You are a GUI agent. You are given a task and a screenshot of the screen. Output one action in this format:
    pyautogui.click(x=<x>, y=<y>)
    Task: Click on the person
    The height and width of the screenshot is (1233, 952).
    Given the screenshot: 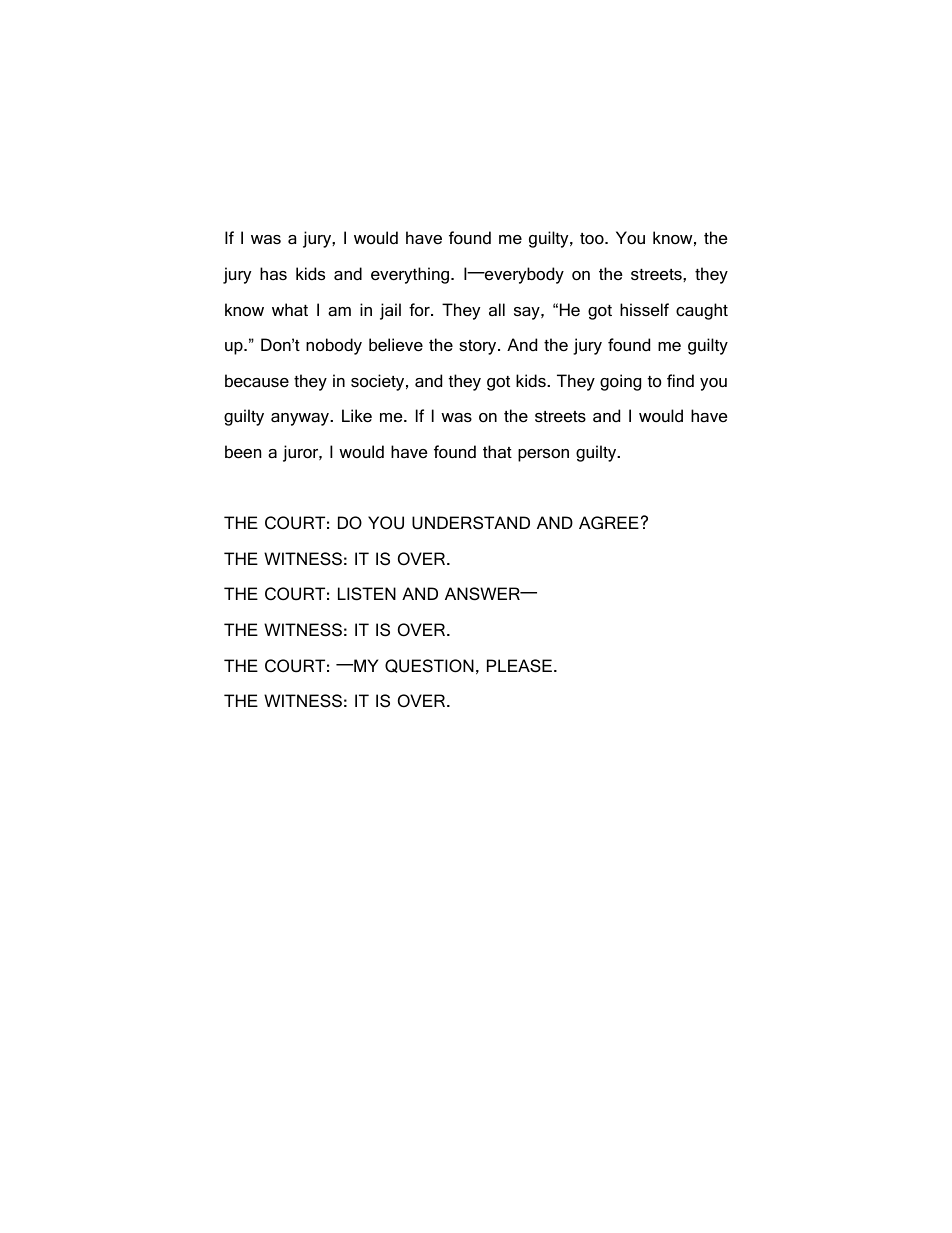 What is the action you would take?
    pyautogui.click(x=543, y=455)
